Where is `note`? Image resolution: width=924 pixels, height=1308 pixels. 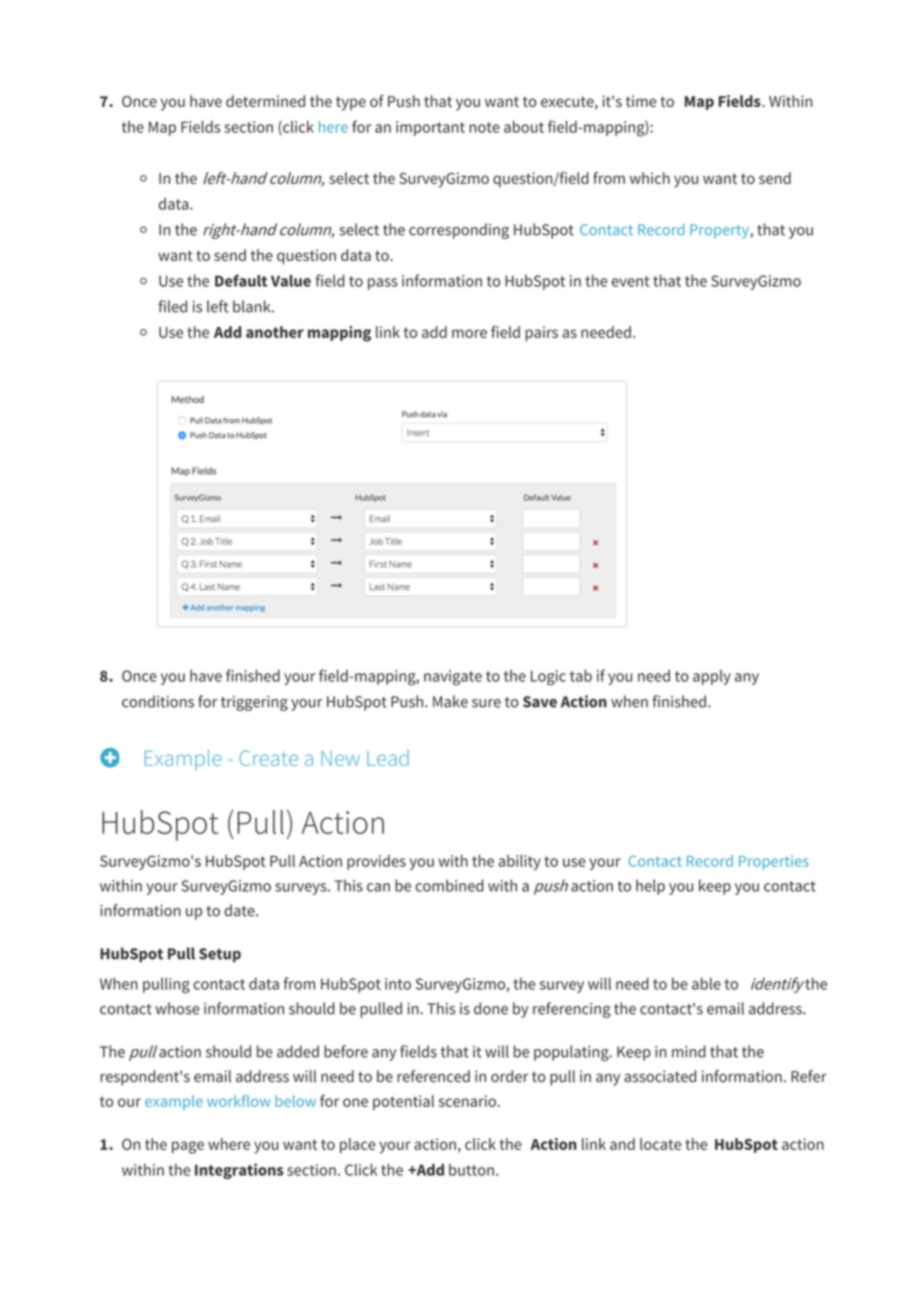 note is located at coordinates (484, 127).
